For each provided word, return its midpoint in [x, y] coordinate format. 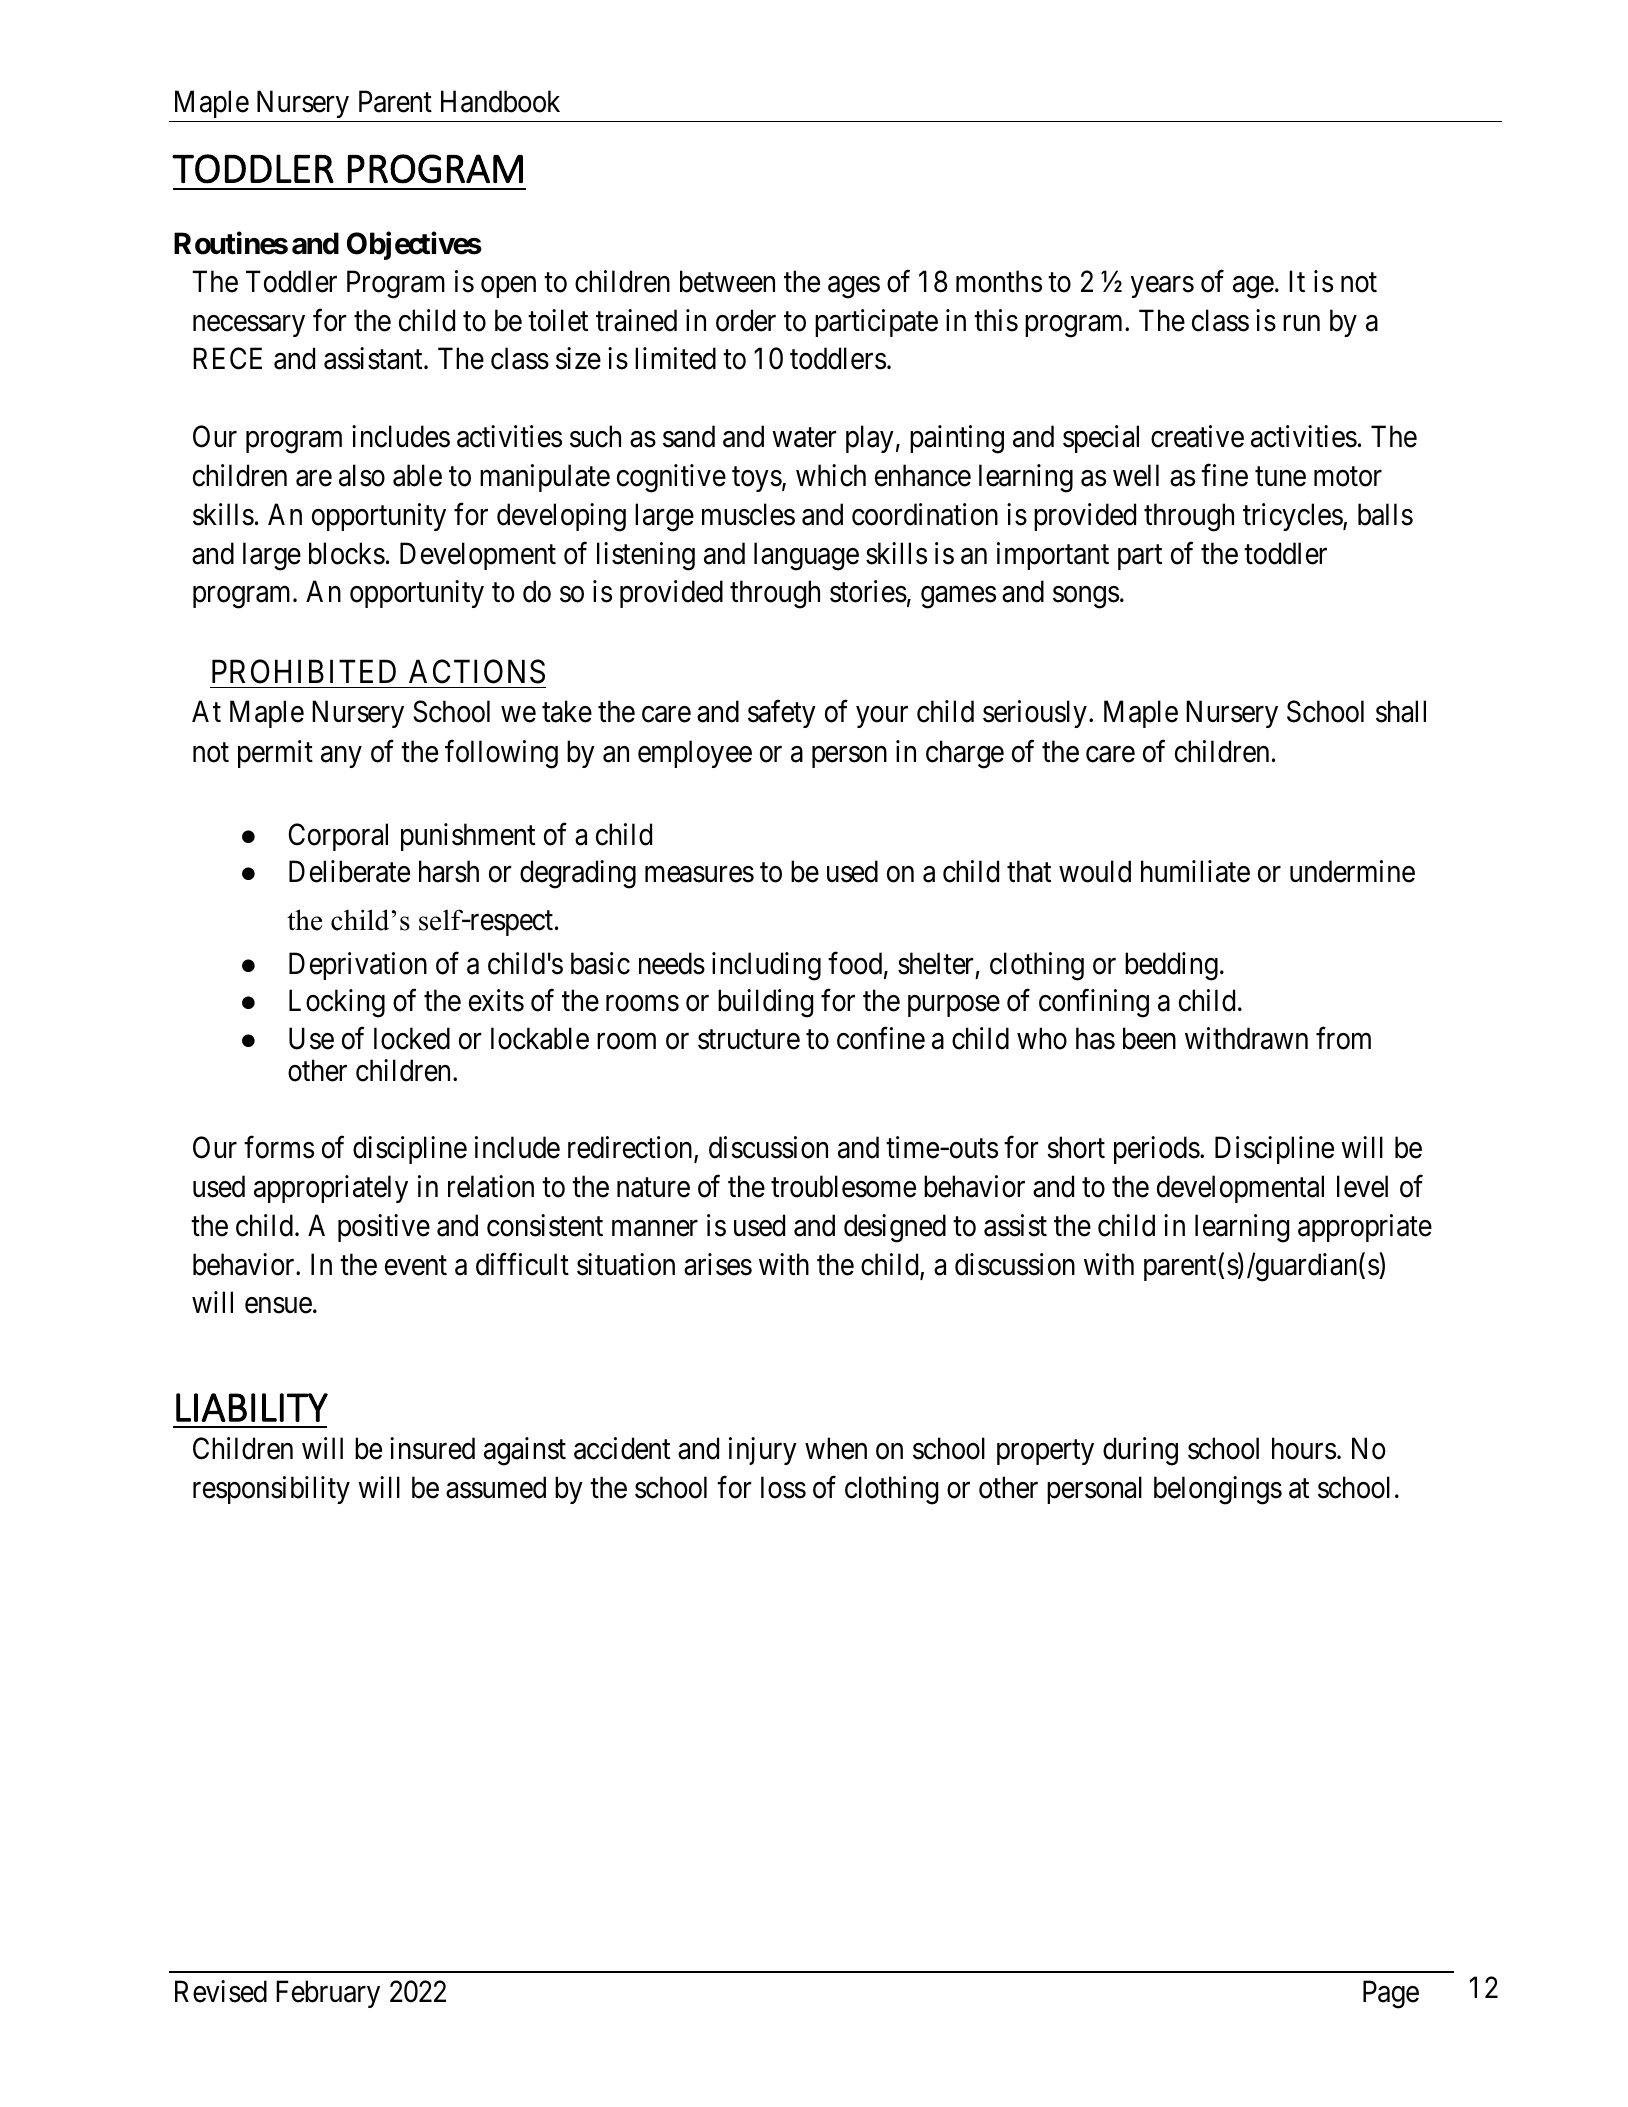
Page [1391, 1995]
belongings [1218, 1490]
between [727, 281]
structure [749, 1040]
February [328, 1994]
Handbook [500, 101]
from [1343, 1038]
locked [412, 1038]
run [1301, 323]
